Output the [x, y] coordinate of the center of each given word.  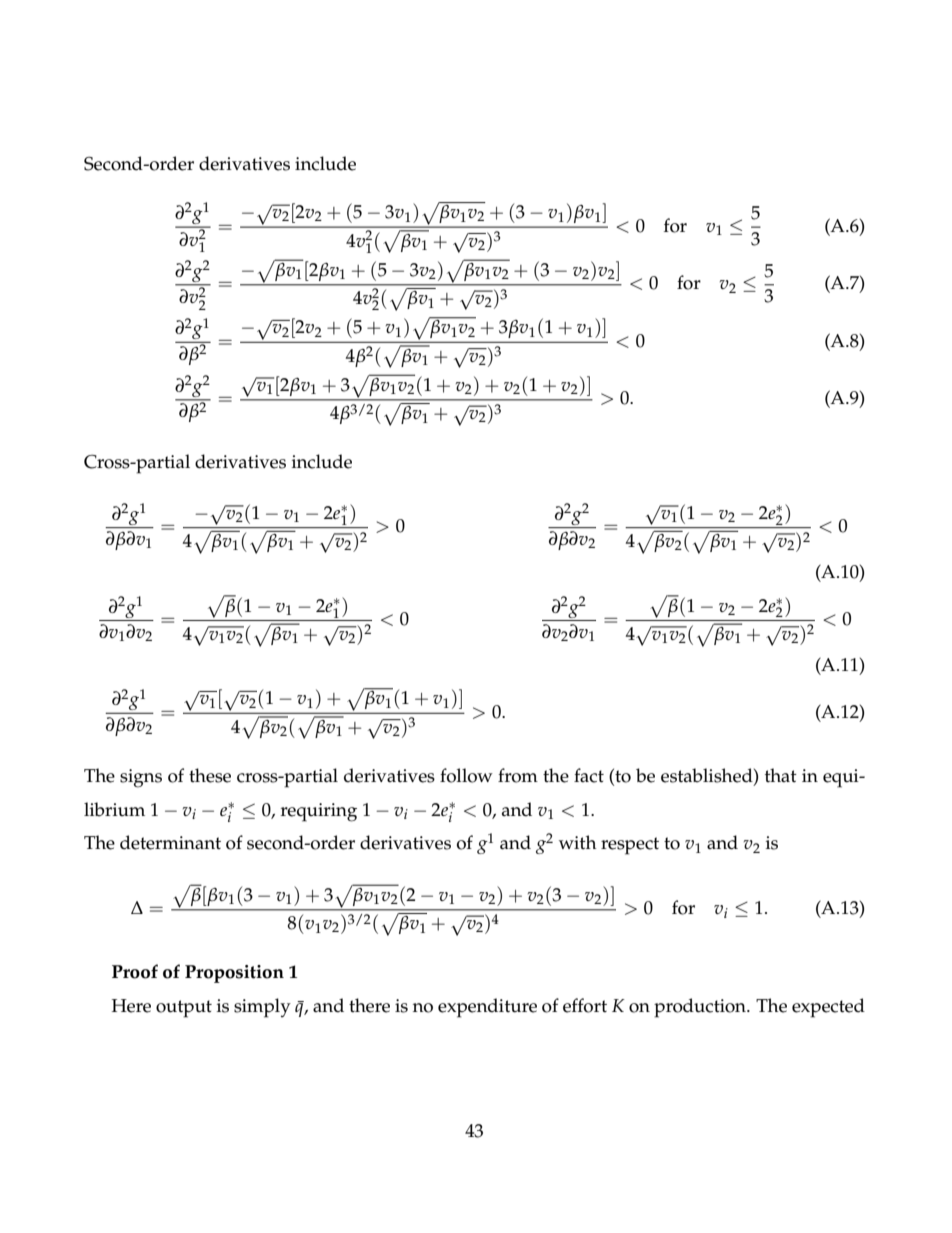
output [184, 1009]
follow [466, 775]
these [210, 775]
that [781, 775]
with [578, 842]
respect [630, 846]
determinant [170, 842]
